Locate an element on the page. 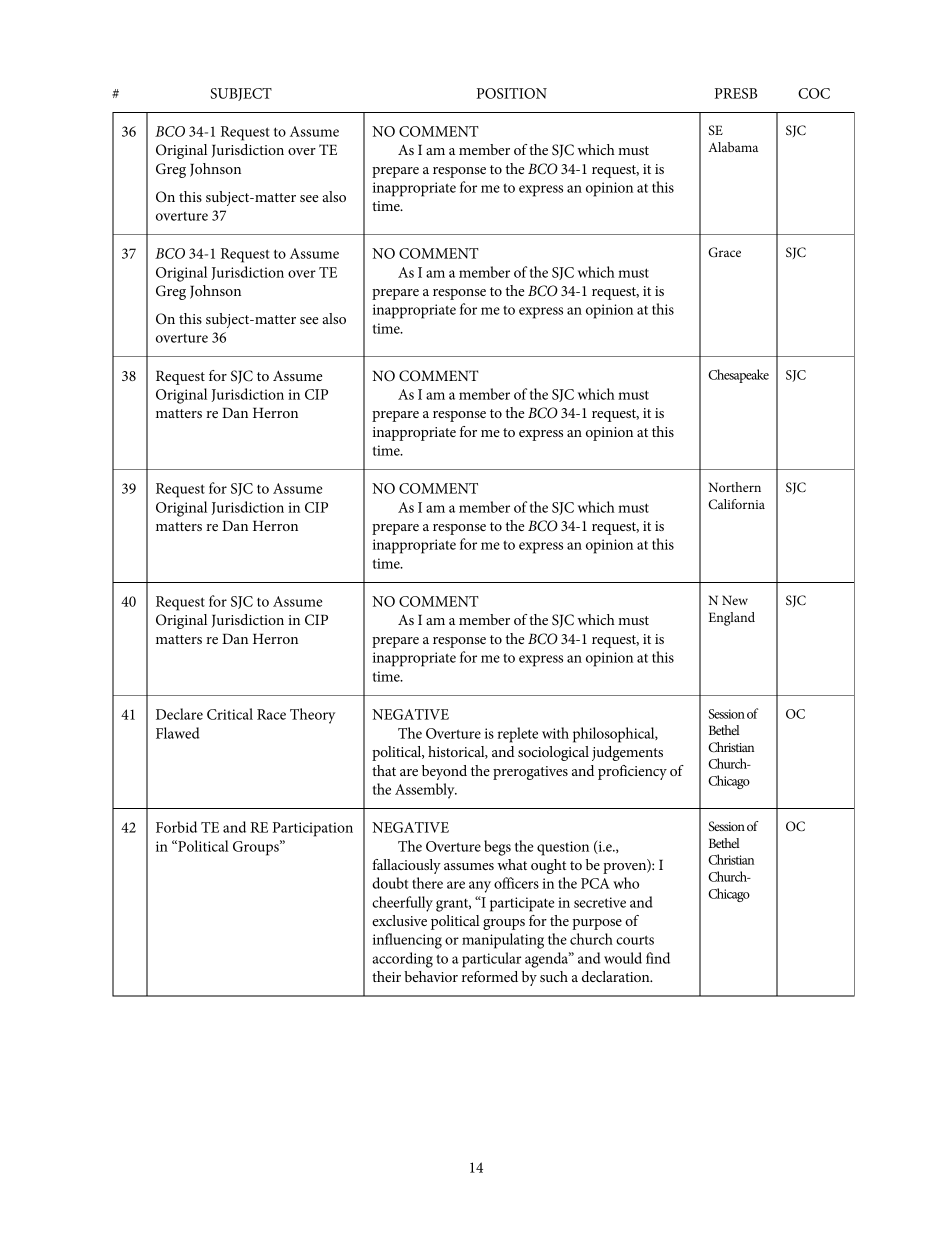  Theory is located at coordinates (312, 716).
